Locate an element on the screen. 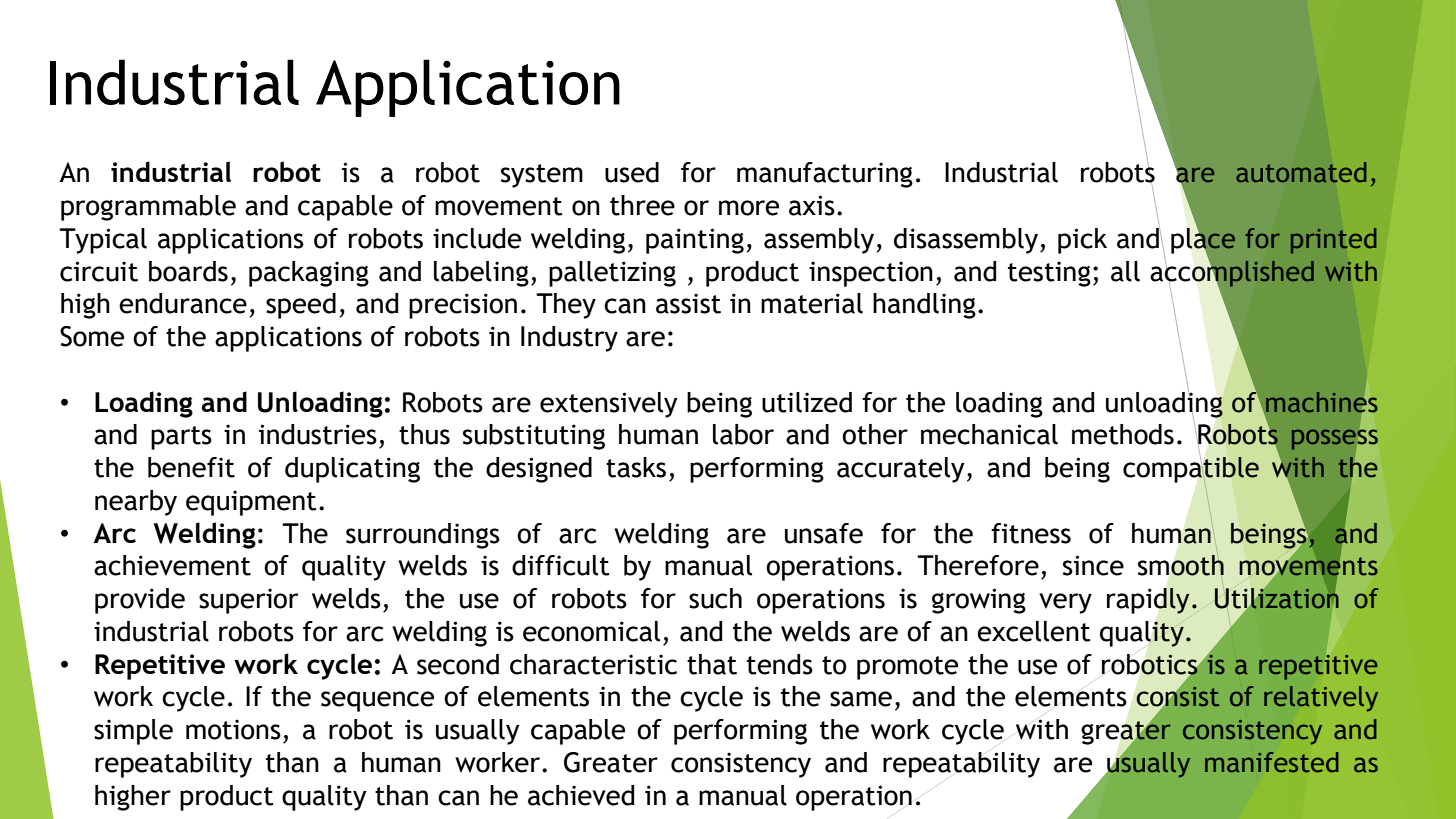  programmable is located at coordinates (148, 208).
